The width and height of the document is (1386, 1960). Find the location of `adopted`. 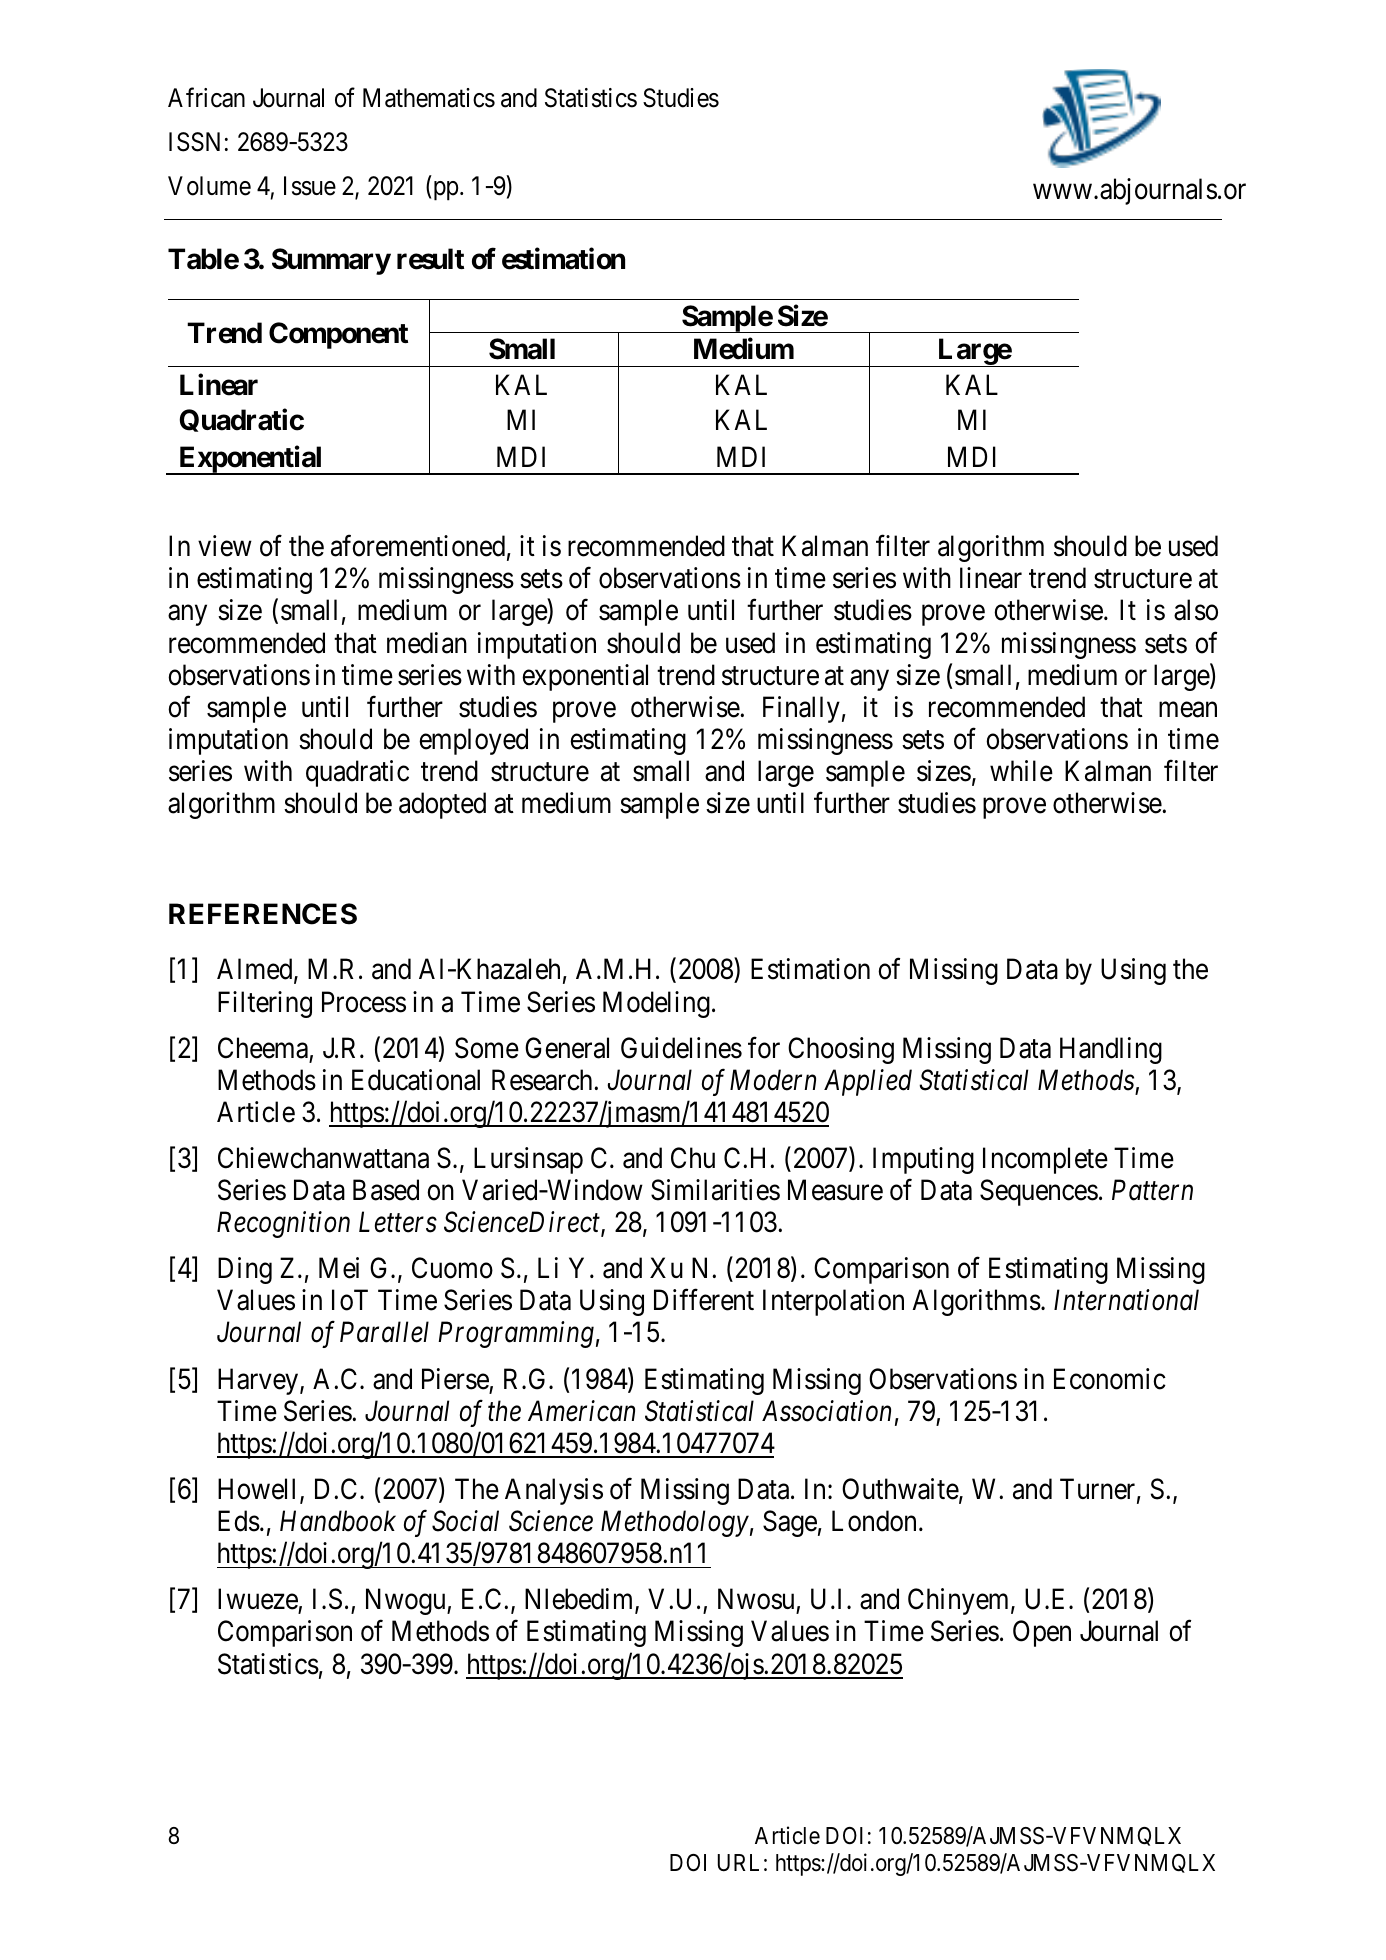

adopted is located at coordinates (442, 805).
